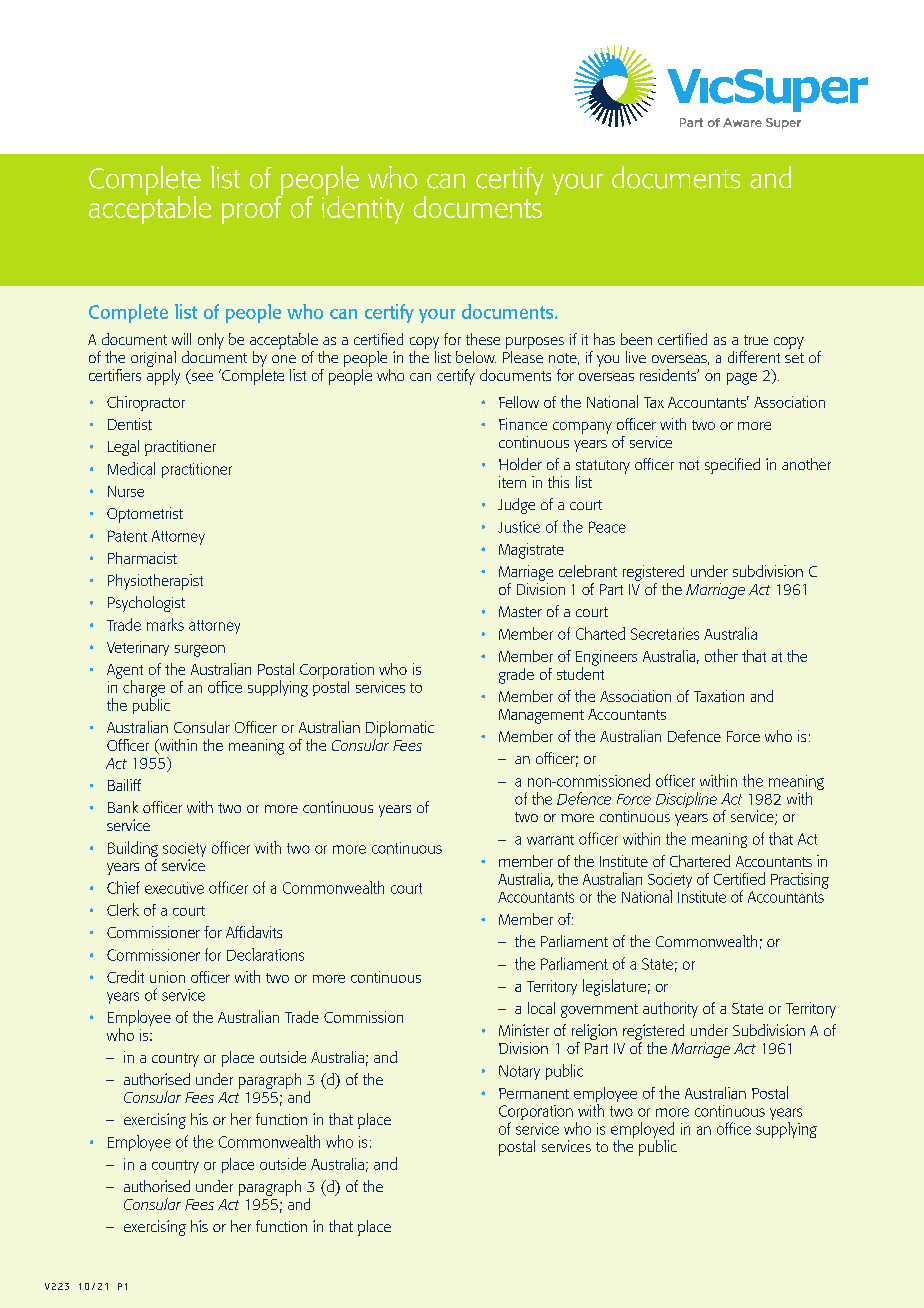  Describe the element at coordinates (719, 696) in the image. I see `Taxation` at that location.
